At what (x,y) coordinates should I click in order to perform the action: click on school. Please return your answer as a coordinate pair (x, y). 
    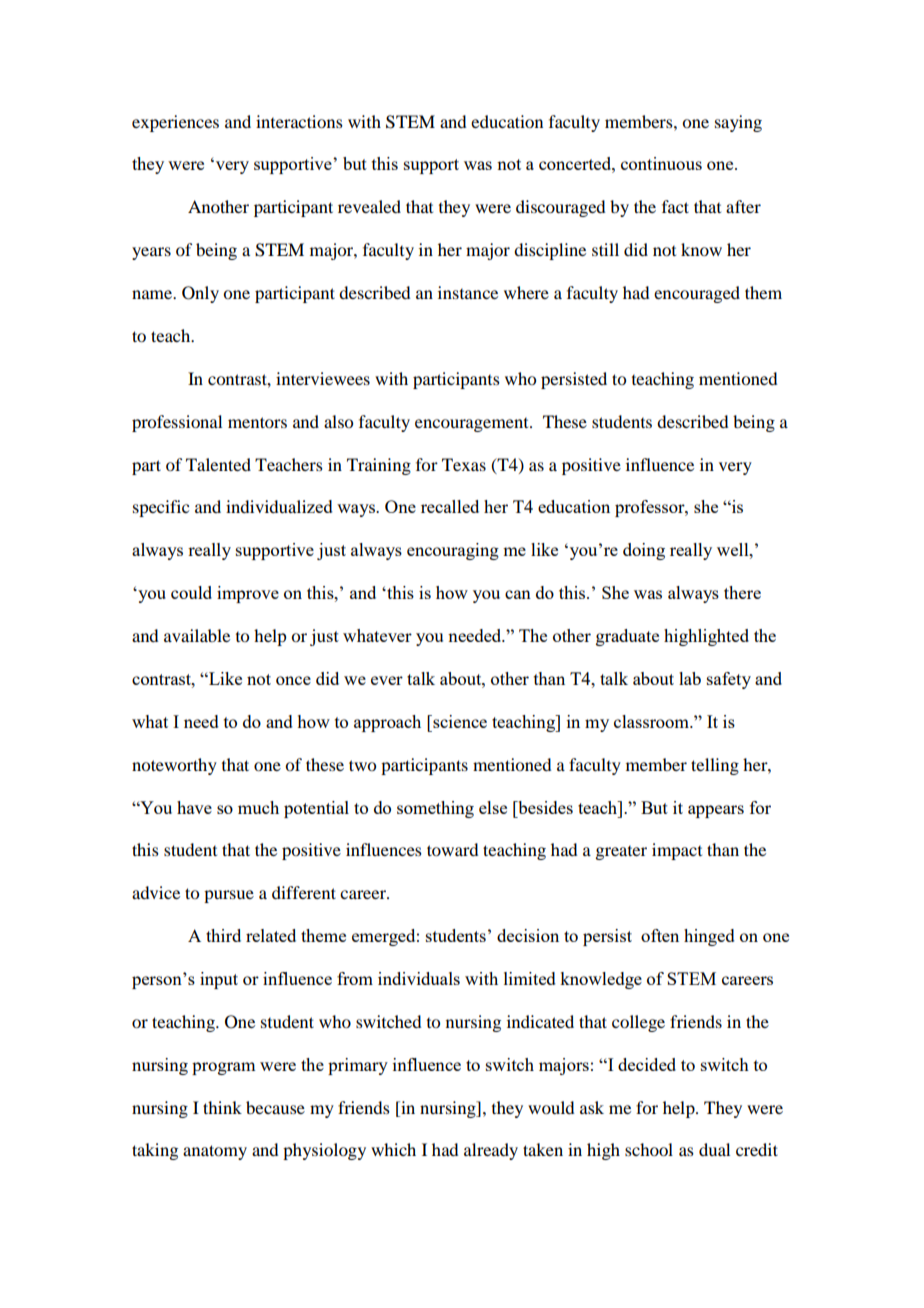
    Looking at the image, I should click on (649, 1149).
